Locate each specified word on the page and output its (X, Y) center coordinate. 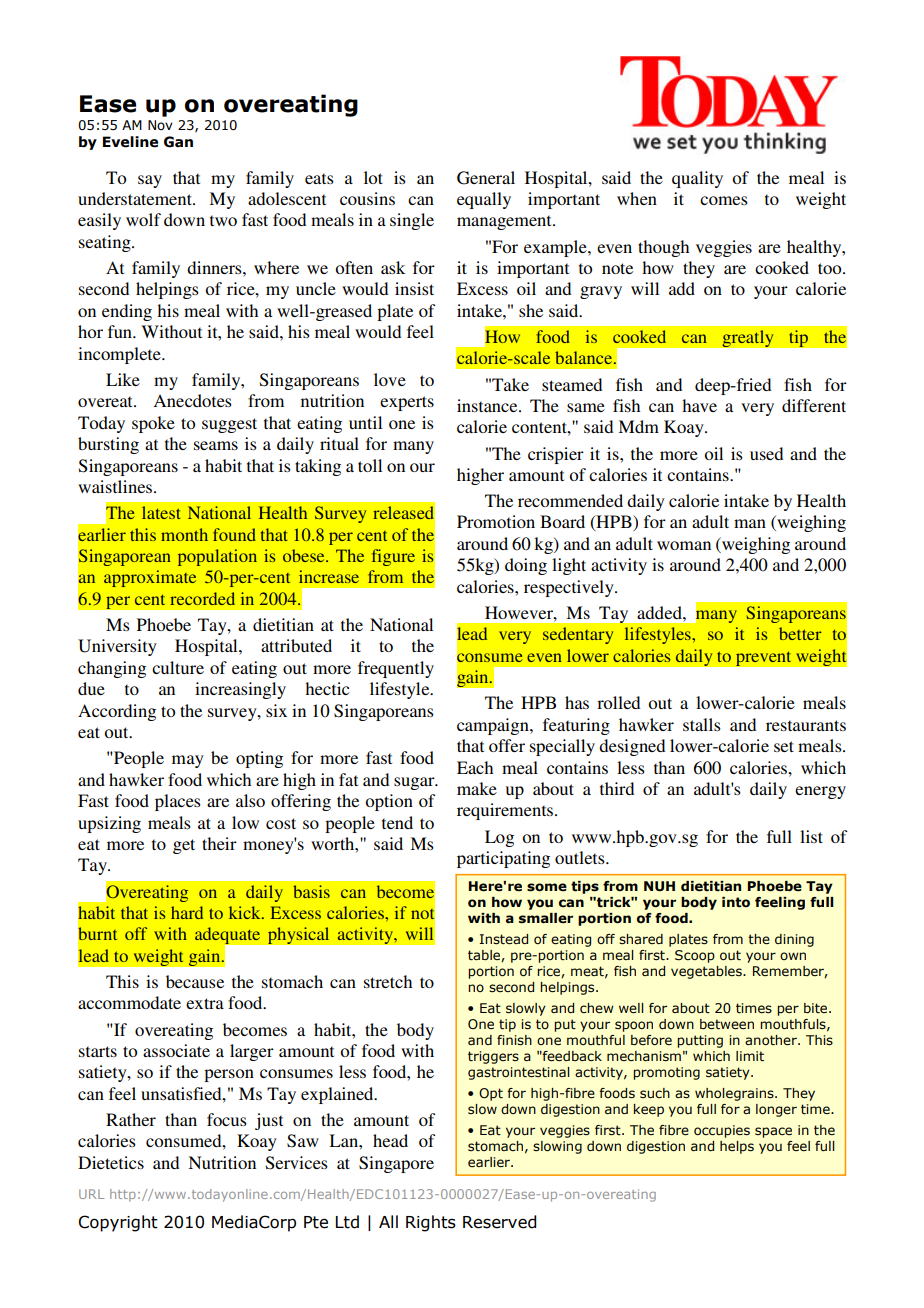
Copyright (118, 1223)
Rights (431, 1223)
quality (697, 179)
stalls (702, 724)
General (486, 178)
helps (737, 1147)
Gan (178, 142)
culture (178, 667)
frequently (396, 669)
